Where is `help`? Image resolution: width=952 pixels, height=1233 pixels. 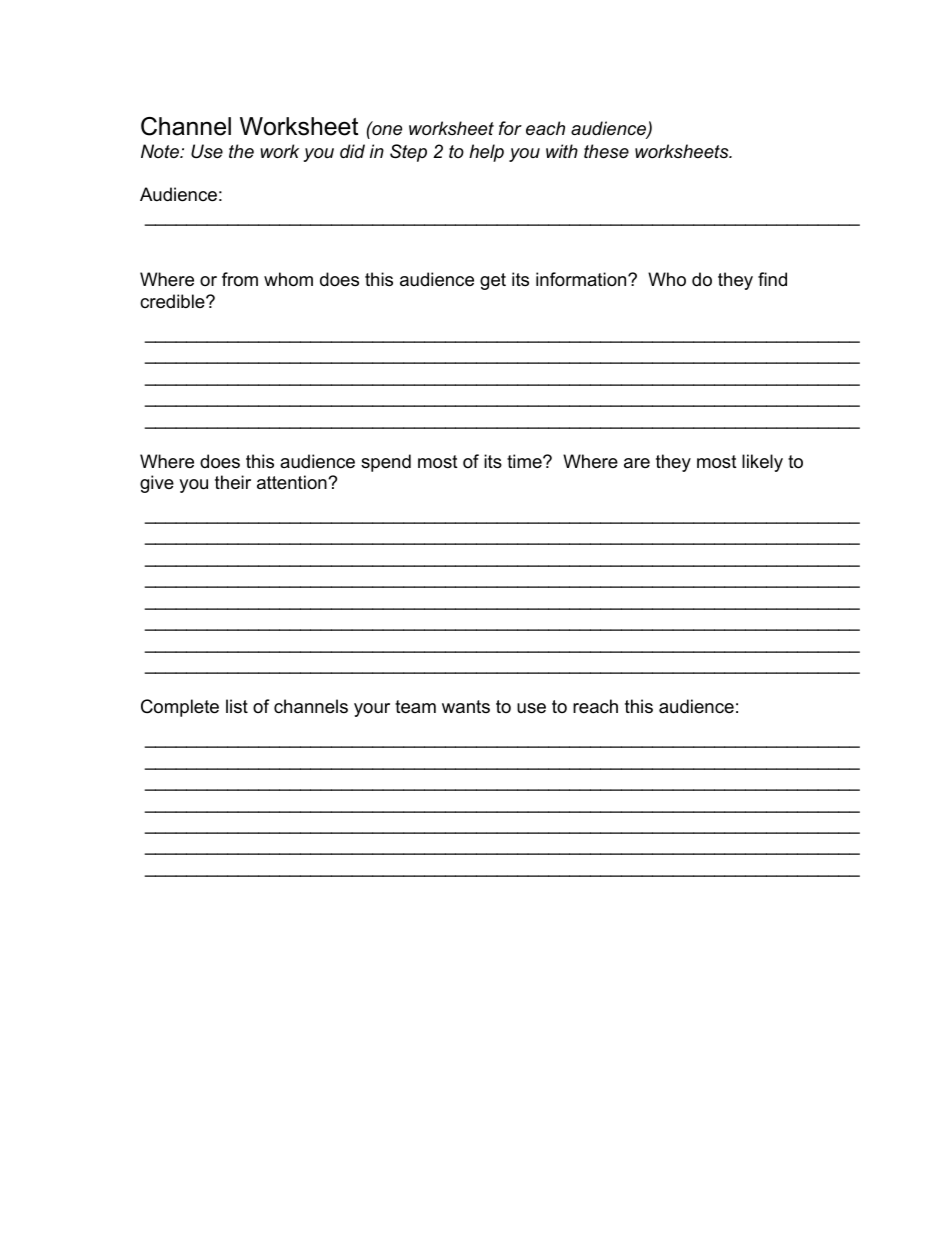
help is located at coordinates (486, 153).
